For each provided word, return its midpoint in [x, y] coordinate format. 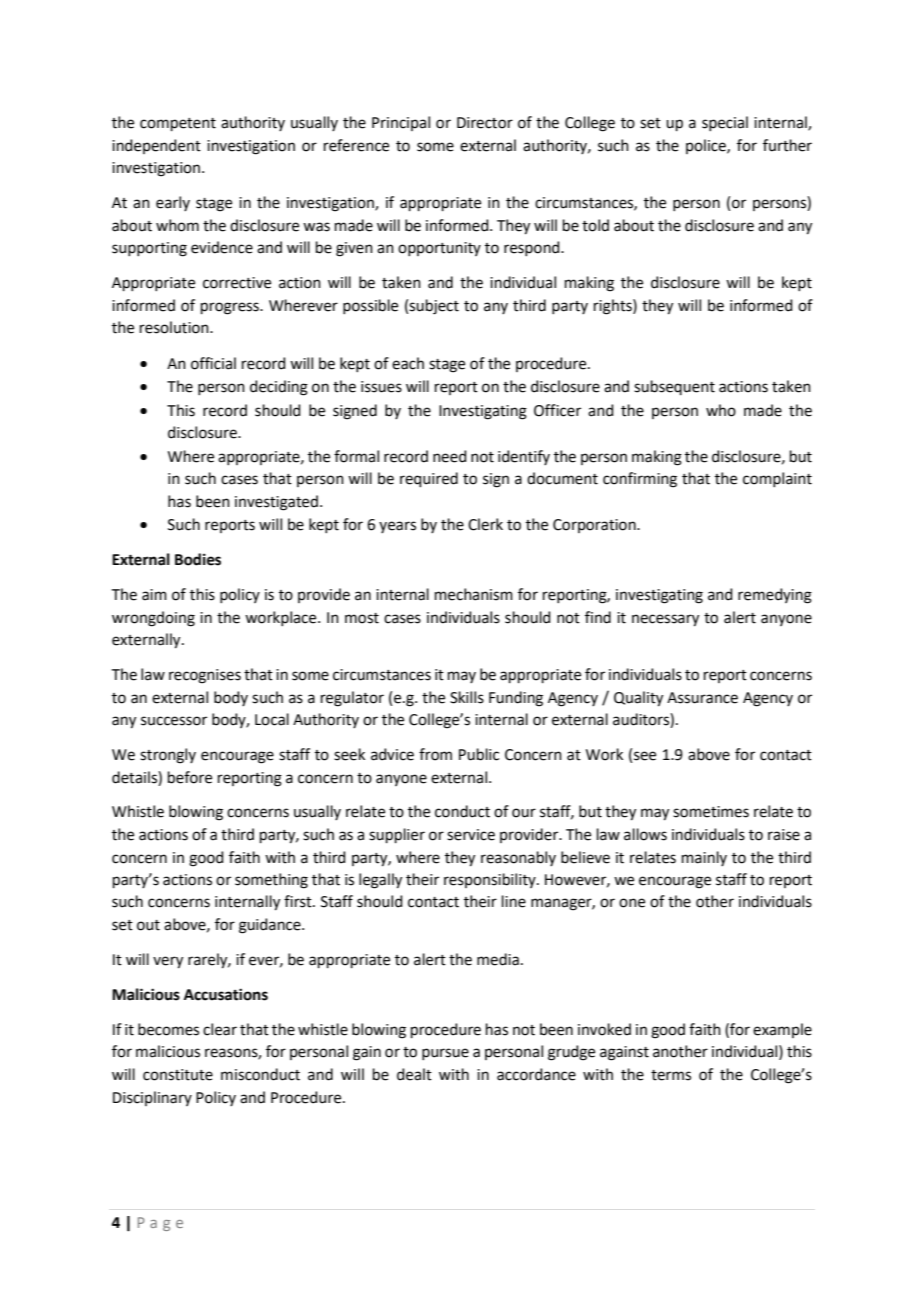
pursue [445, 1054]
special [725, 123]
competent [178, 124]
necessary [665, 620]
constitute [178, 1075]
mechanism [474, 594]
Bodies [198, 559]
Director [485, 123]
